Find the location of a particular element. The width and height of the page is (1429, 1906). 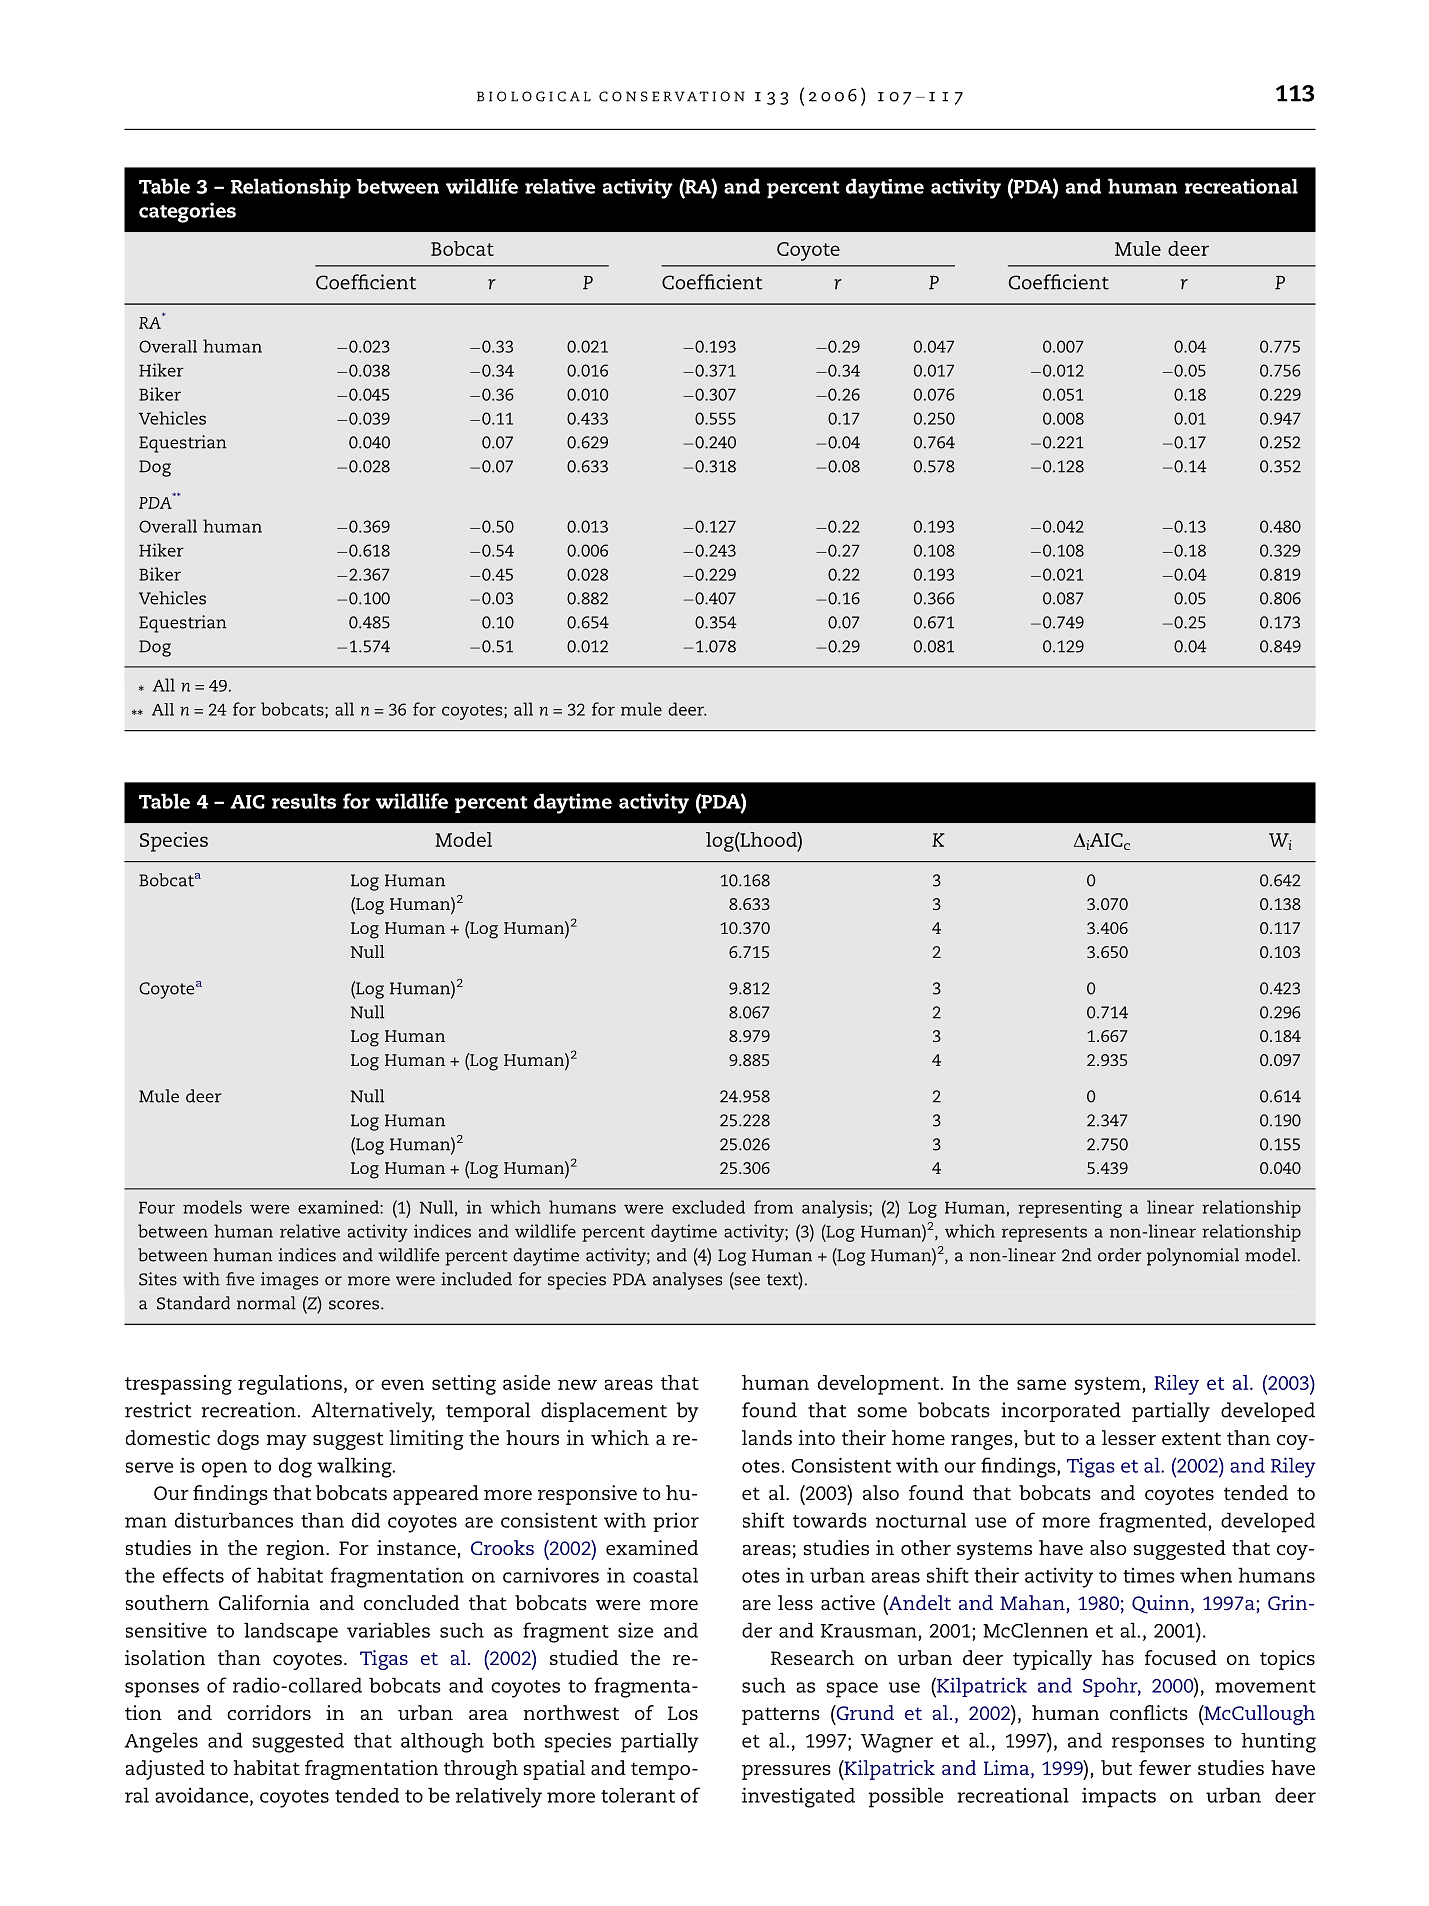

analyses is located at coordinates (687, 1281).
